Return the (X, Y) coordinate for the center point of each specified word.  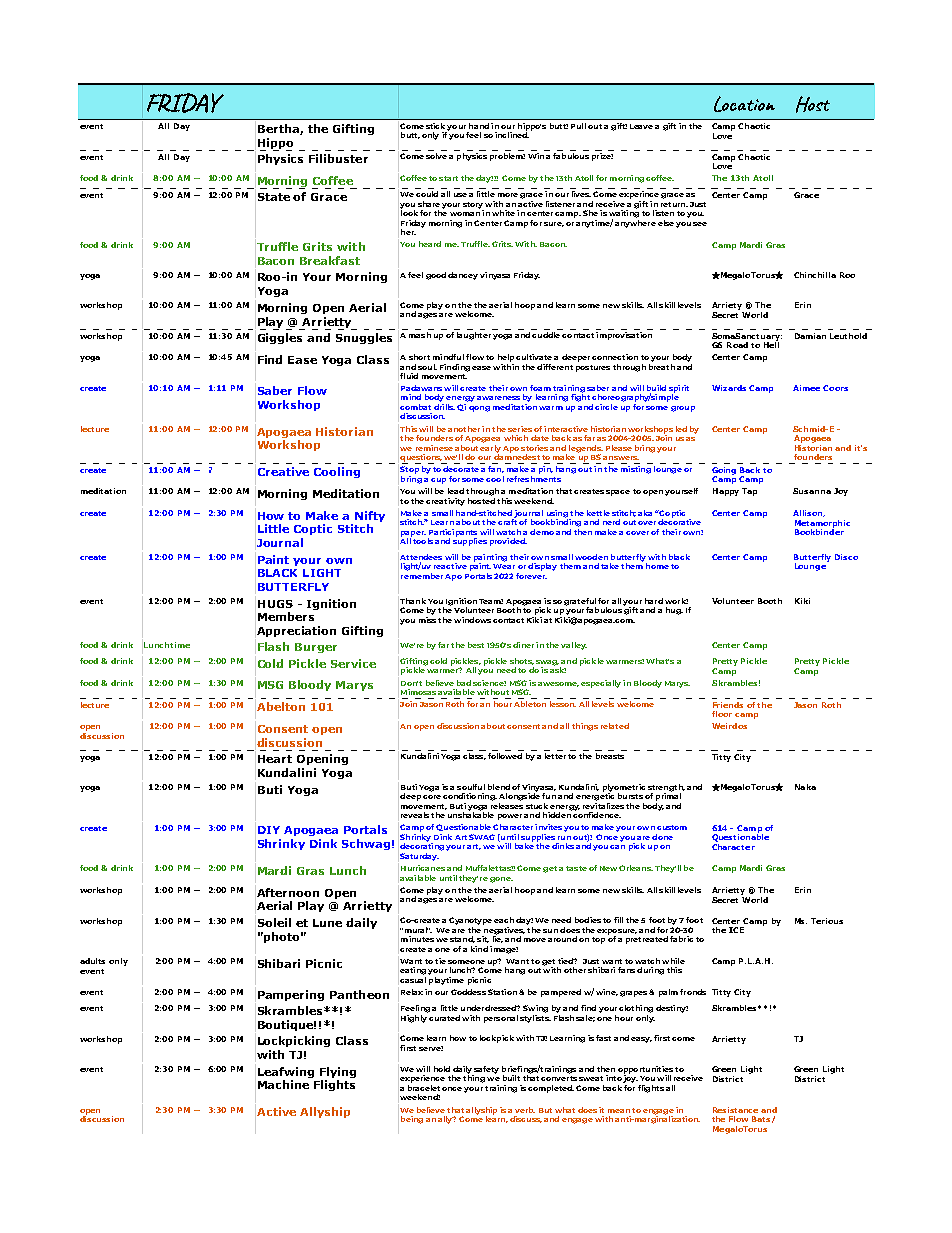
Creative (283, 471)
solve (436, 156)
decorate (461, 469)
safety (486, 1071)
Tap (749, 492)
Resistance (735, 1110)
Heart (275, 759)
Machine (283, 1084)
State (274, 197)
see (700, 224)
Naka (805, 787)
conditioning (470, 797)
